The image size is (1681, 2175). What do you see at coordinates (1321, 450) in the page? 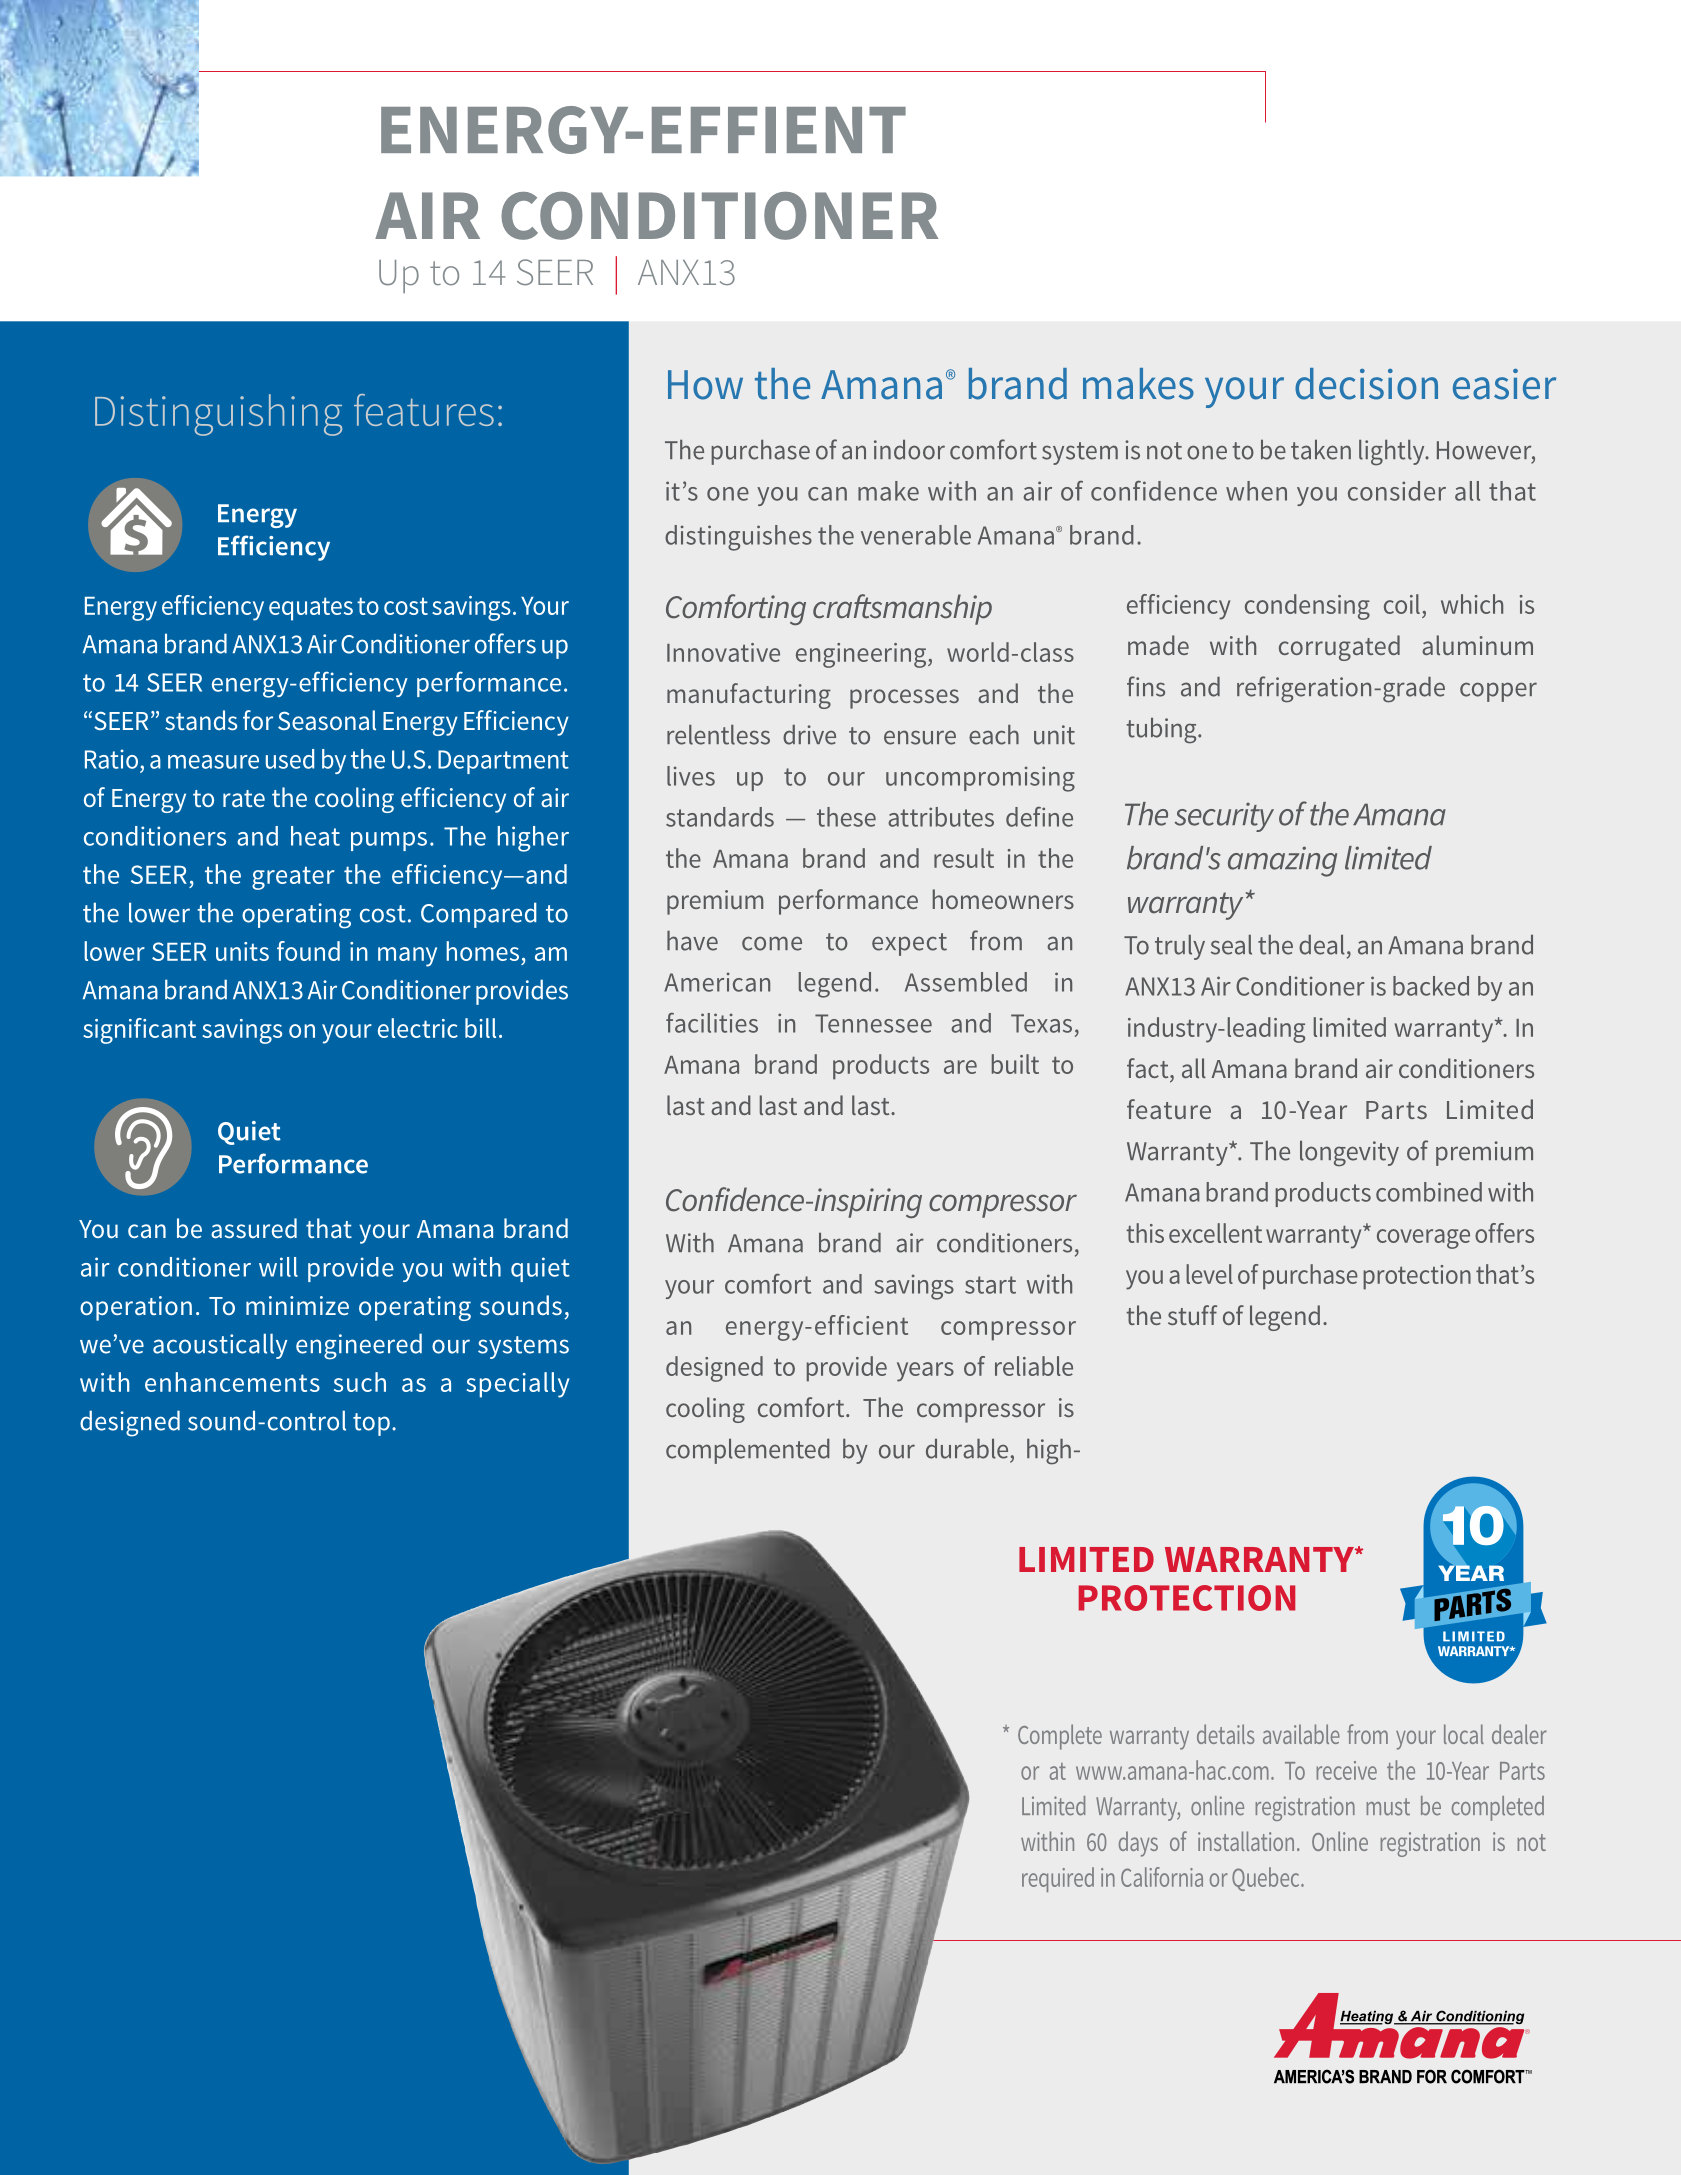
I see `taken` at bounding box center [1321, 450].
